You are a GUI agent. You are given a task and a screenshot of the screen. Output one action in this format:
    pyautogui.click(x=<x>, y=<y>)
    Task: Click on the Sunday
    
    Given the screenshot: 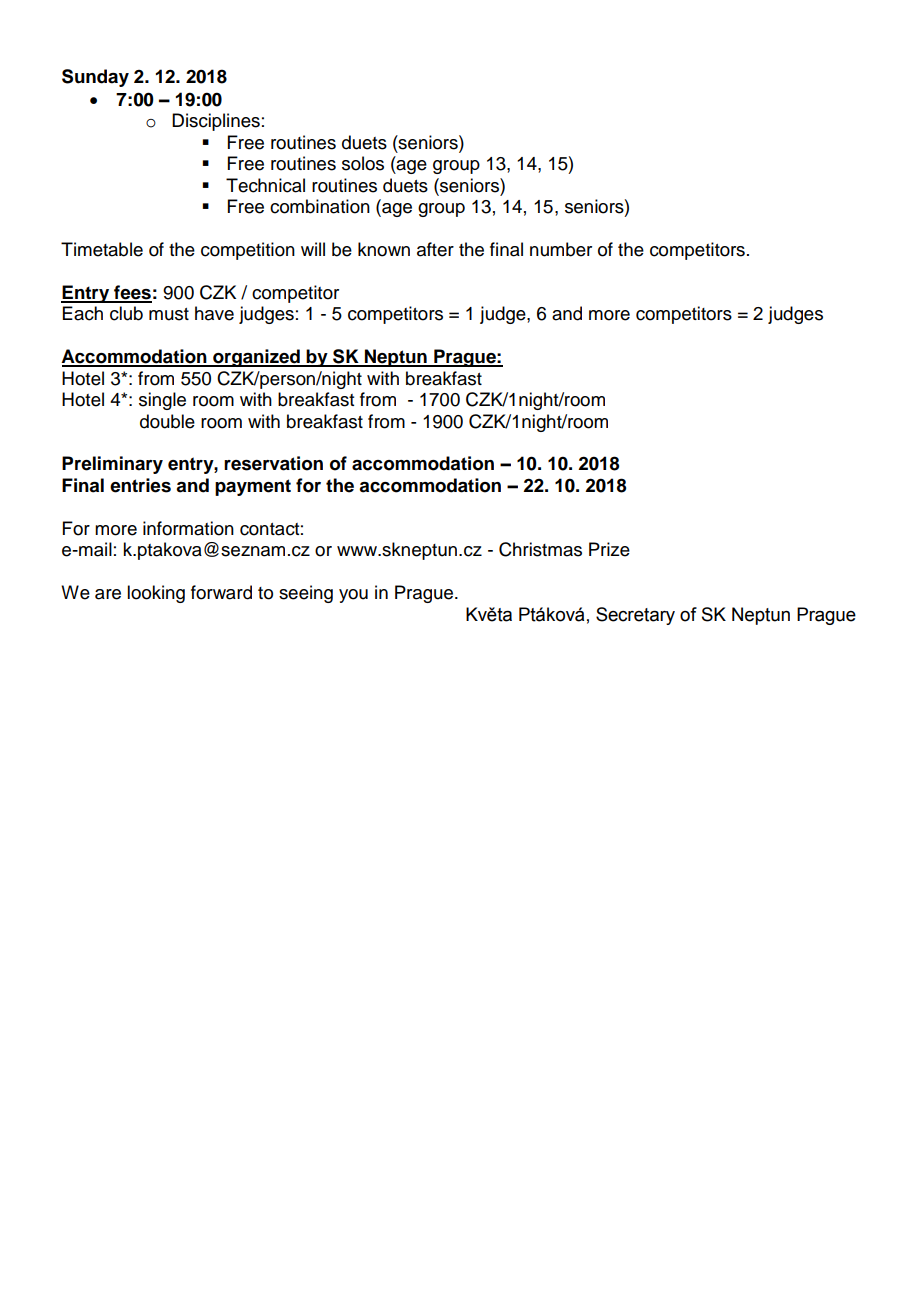 What is the action you would take?
    pyautogui.click(x=95, y=78)
